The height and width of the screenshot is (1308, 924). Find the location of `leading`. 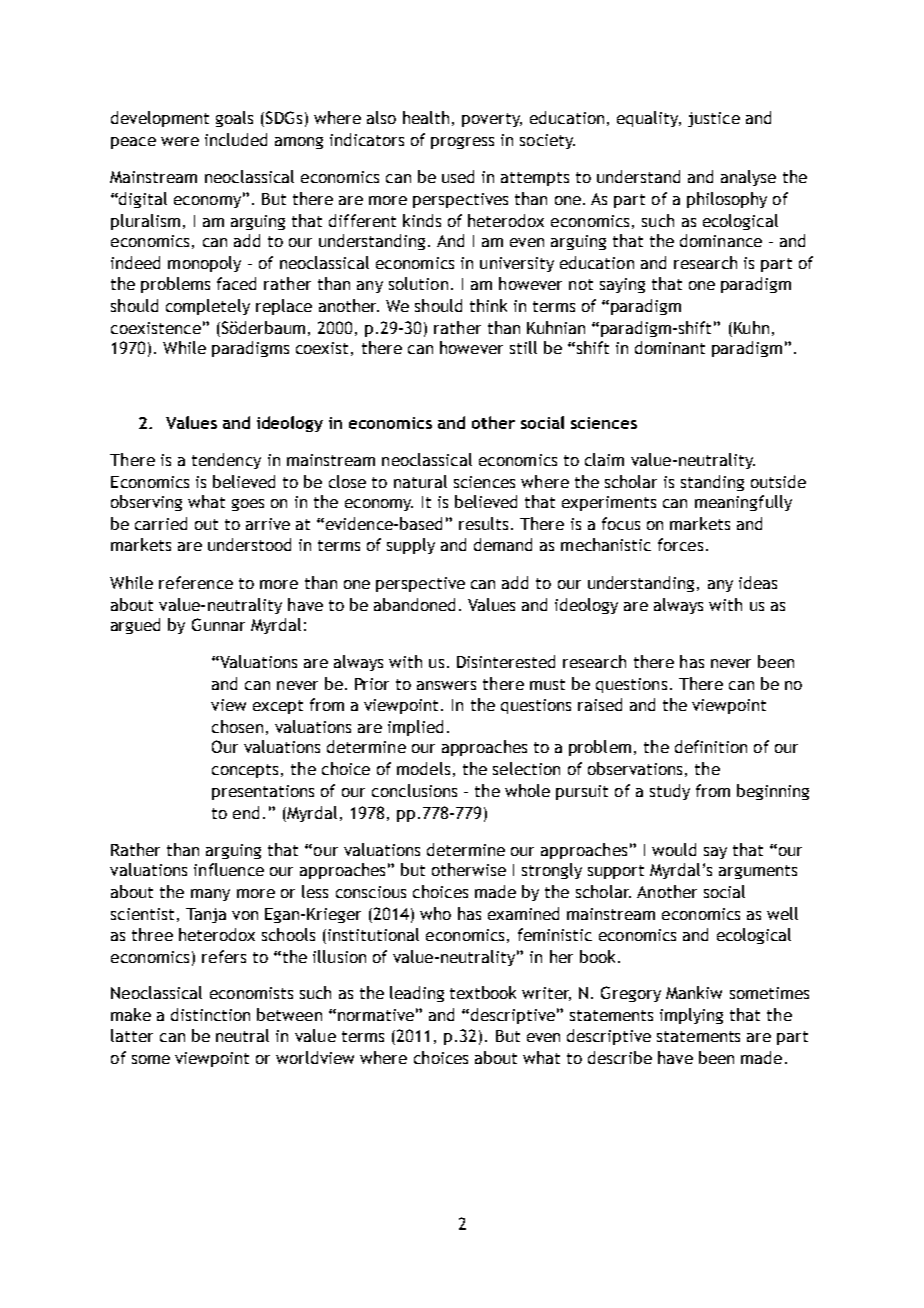

leading is located at coordinates (417, 994).
